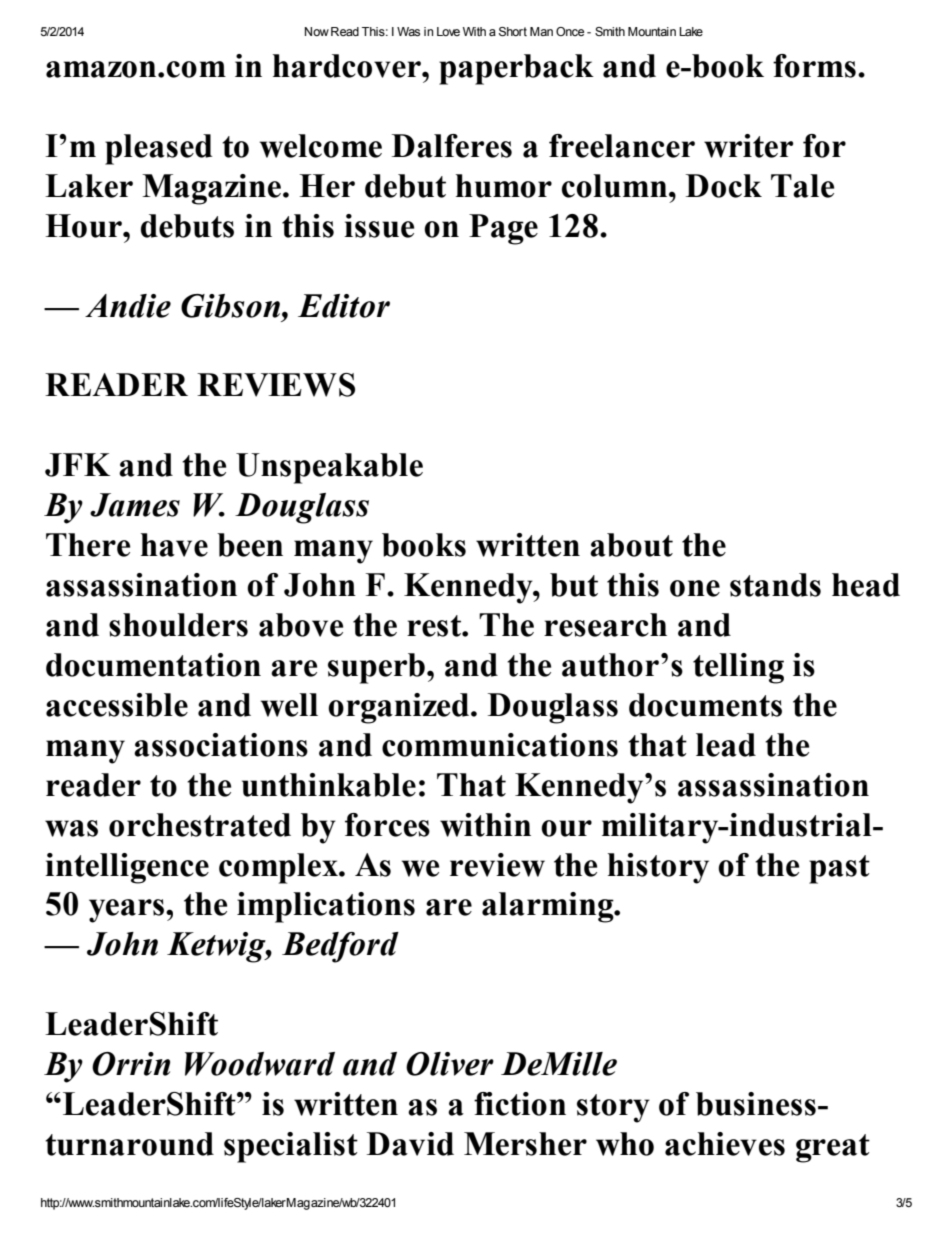 This image has width=952, height=1233. What do you see at coordinates (344, 306) in the image?
I see `Editor` at bounding box center [344, 306].
